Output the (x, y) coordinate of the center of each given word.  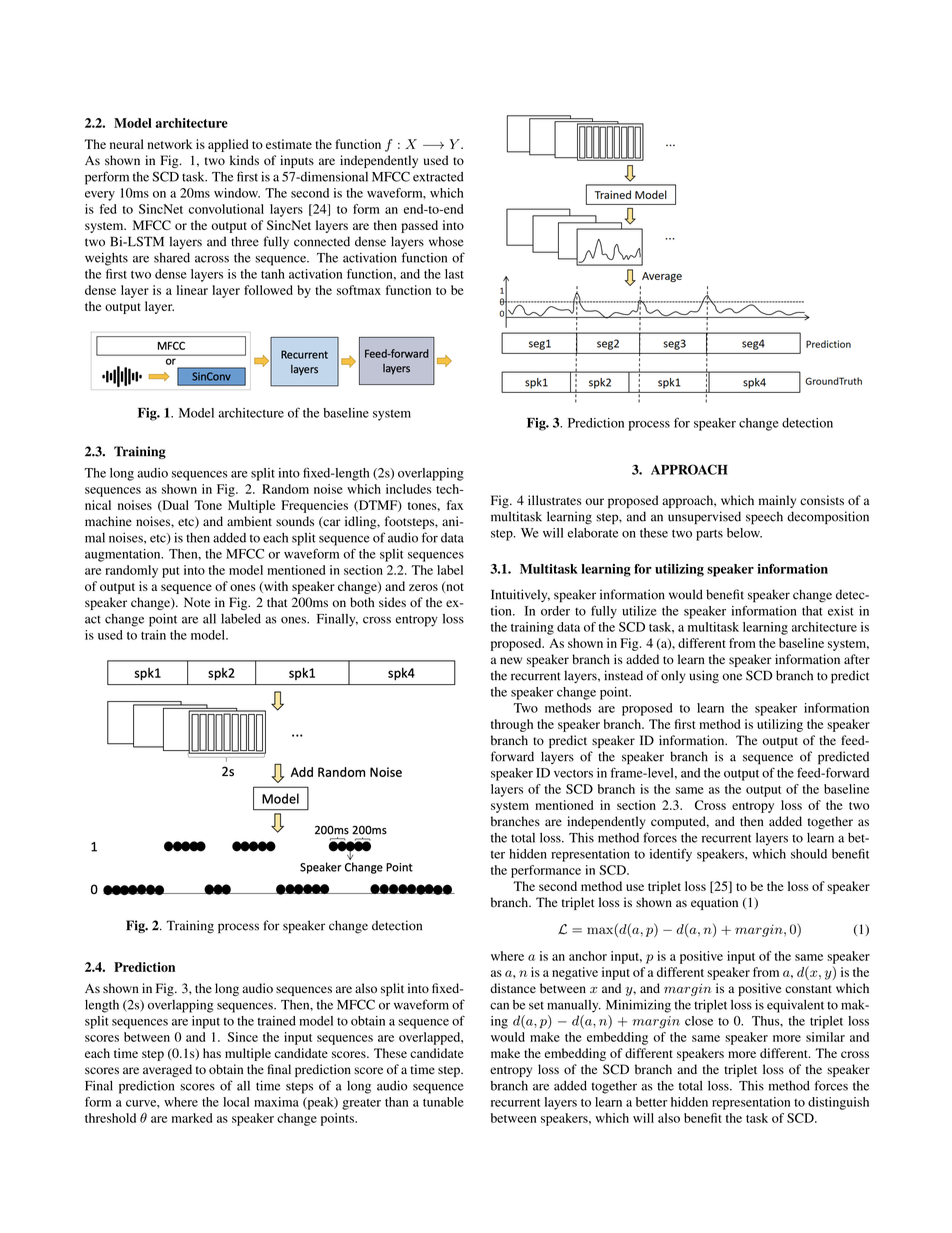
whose (446, 241)
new (511, 660)
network (170, 144)
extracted (438, 177)
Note (197, 602)
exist (841, 611)
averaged (167, 1070)
